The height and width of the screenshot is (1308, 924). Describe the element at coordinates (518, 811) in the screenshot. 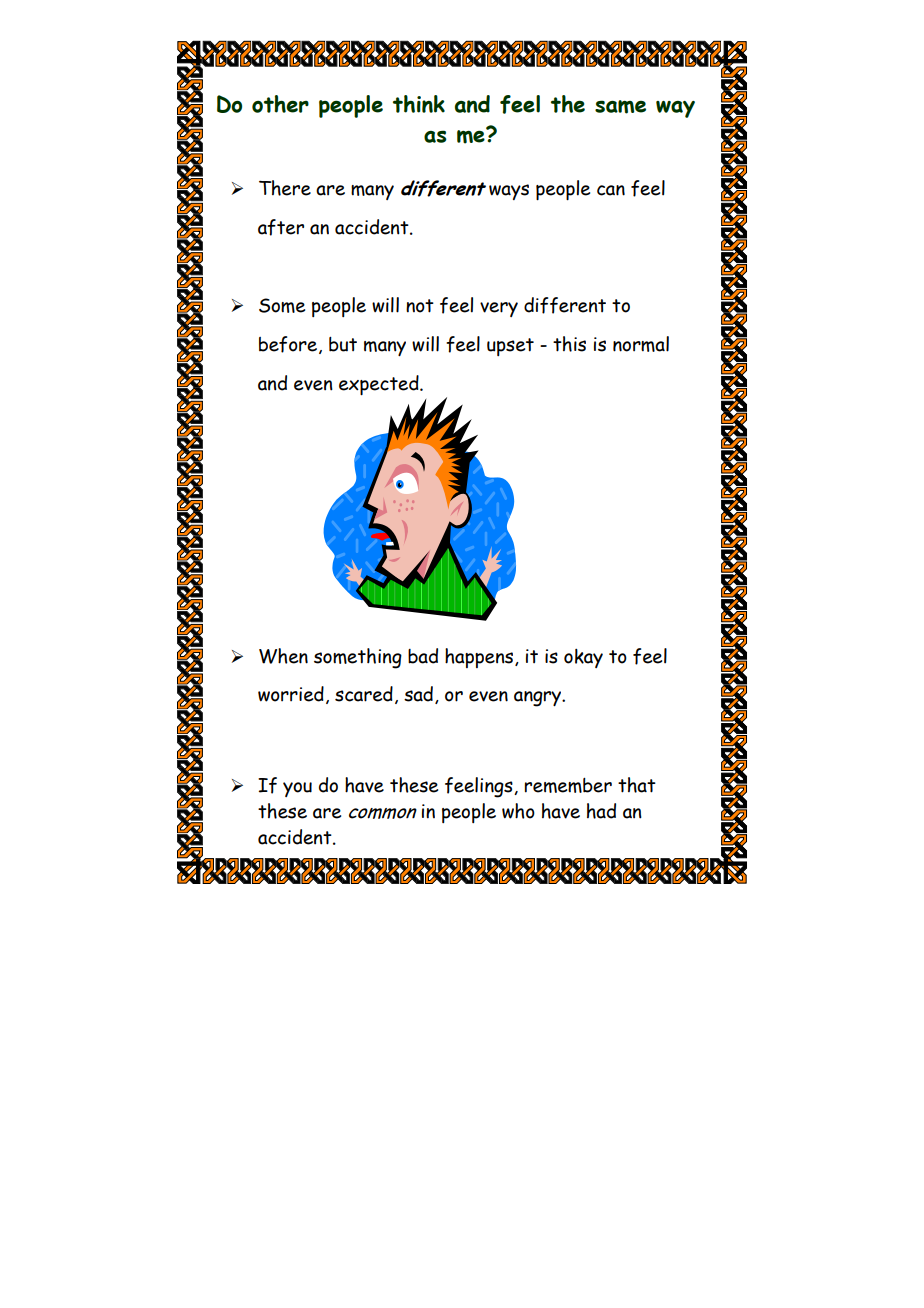

I see `who` at that location.
